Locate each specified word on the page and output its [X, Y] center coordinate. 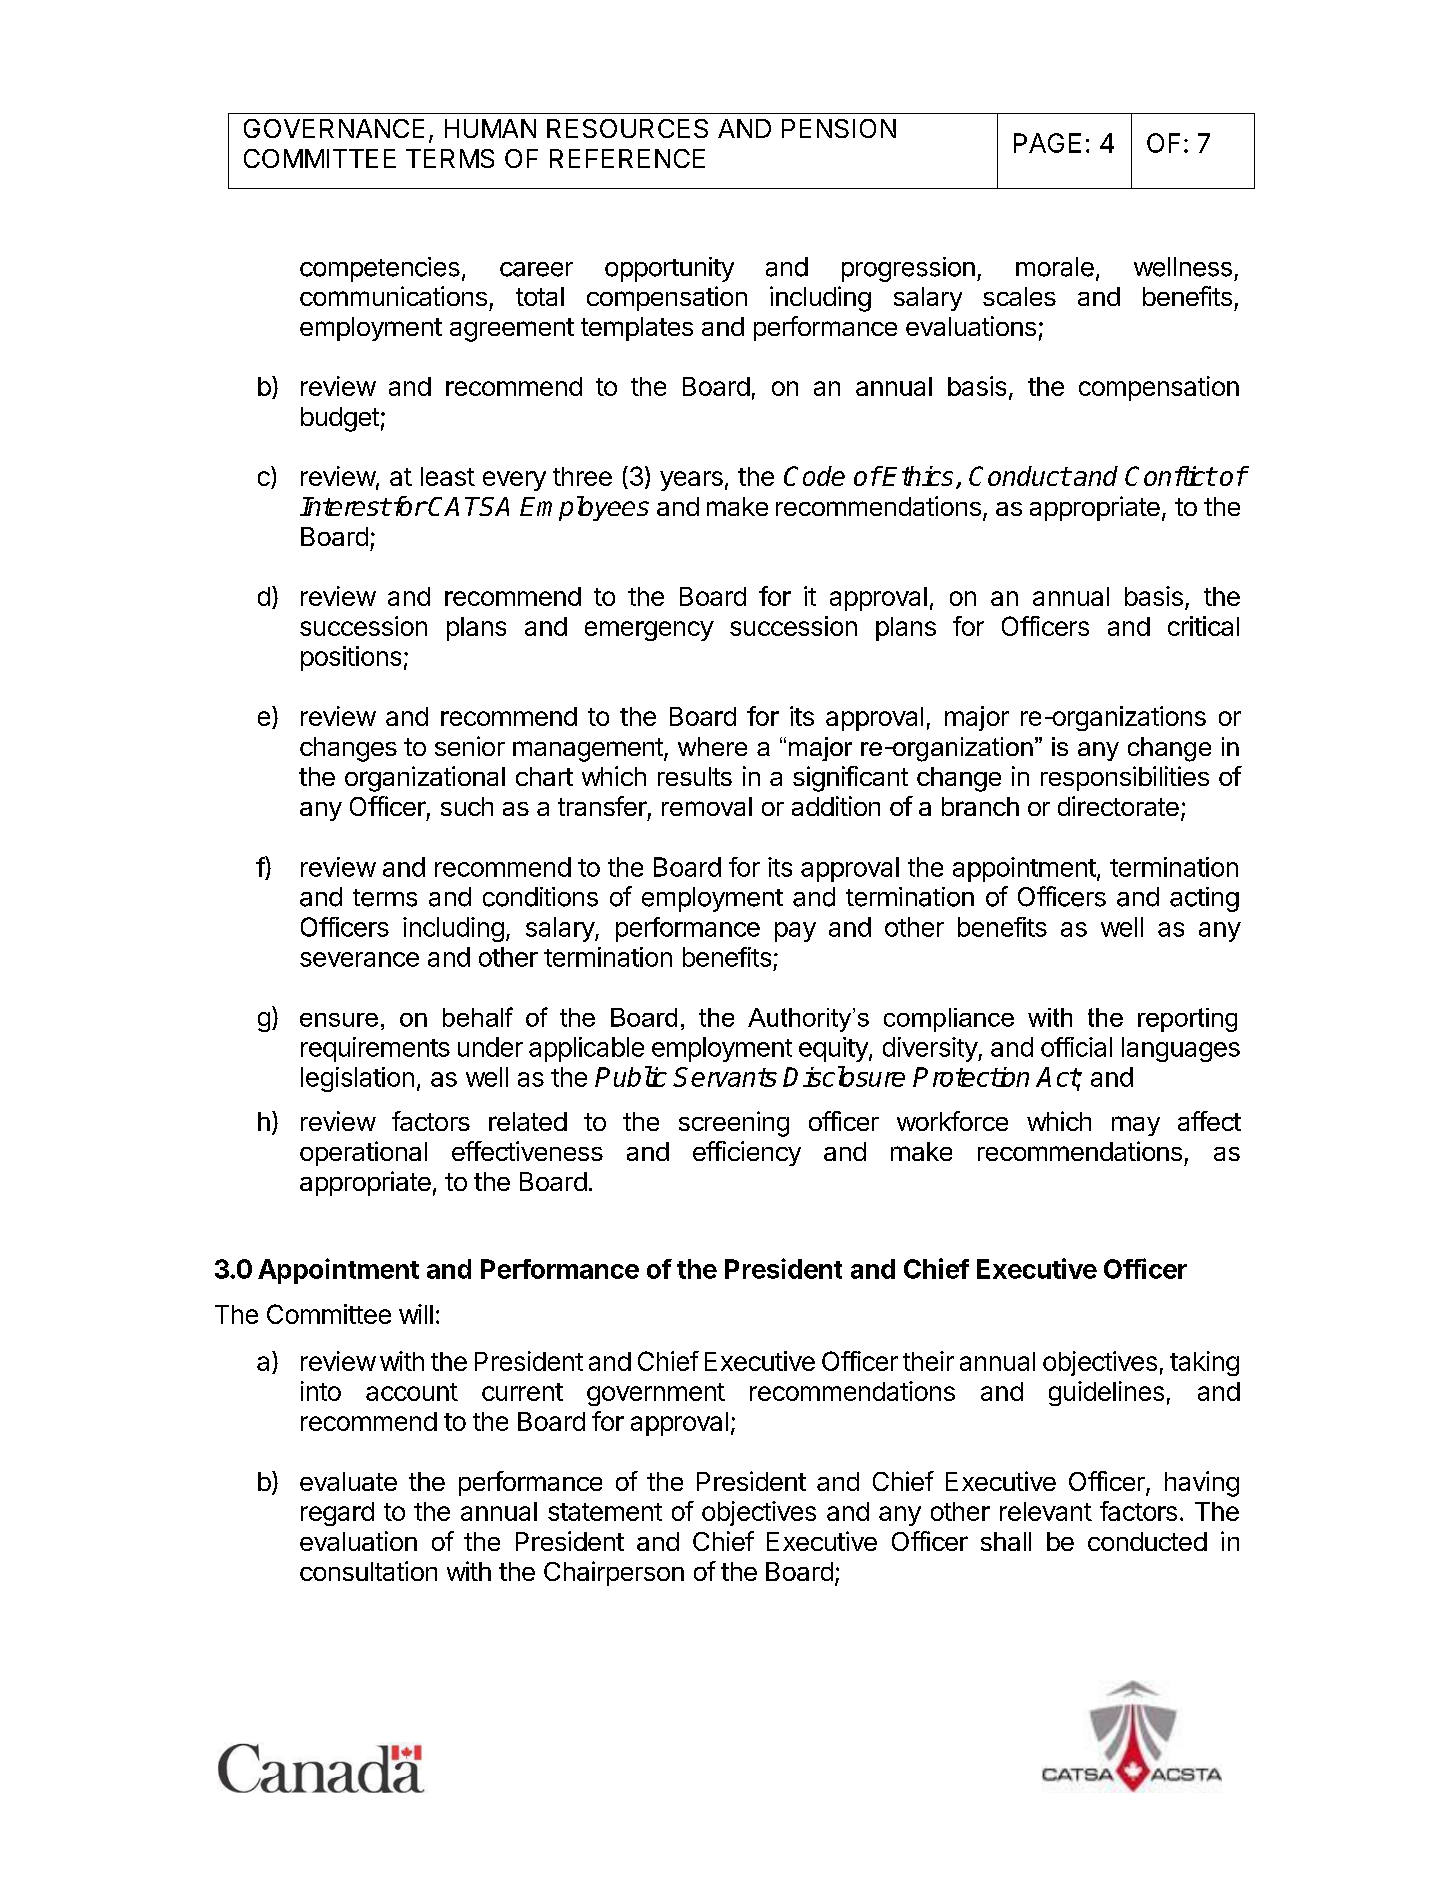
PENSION [839, 128]
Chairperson [614, 1573]
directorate [1118, 806]
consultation [368, 1571]
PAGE [1047, 143]
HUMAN [490, 128]
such [467, 806]
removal [707, 806]
